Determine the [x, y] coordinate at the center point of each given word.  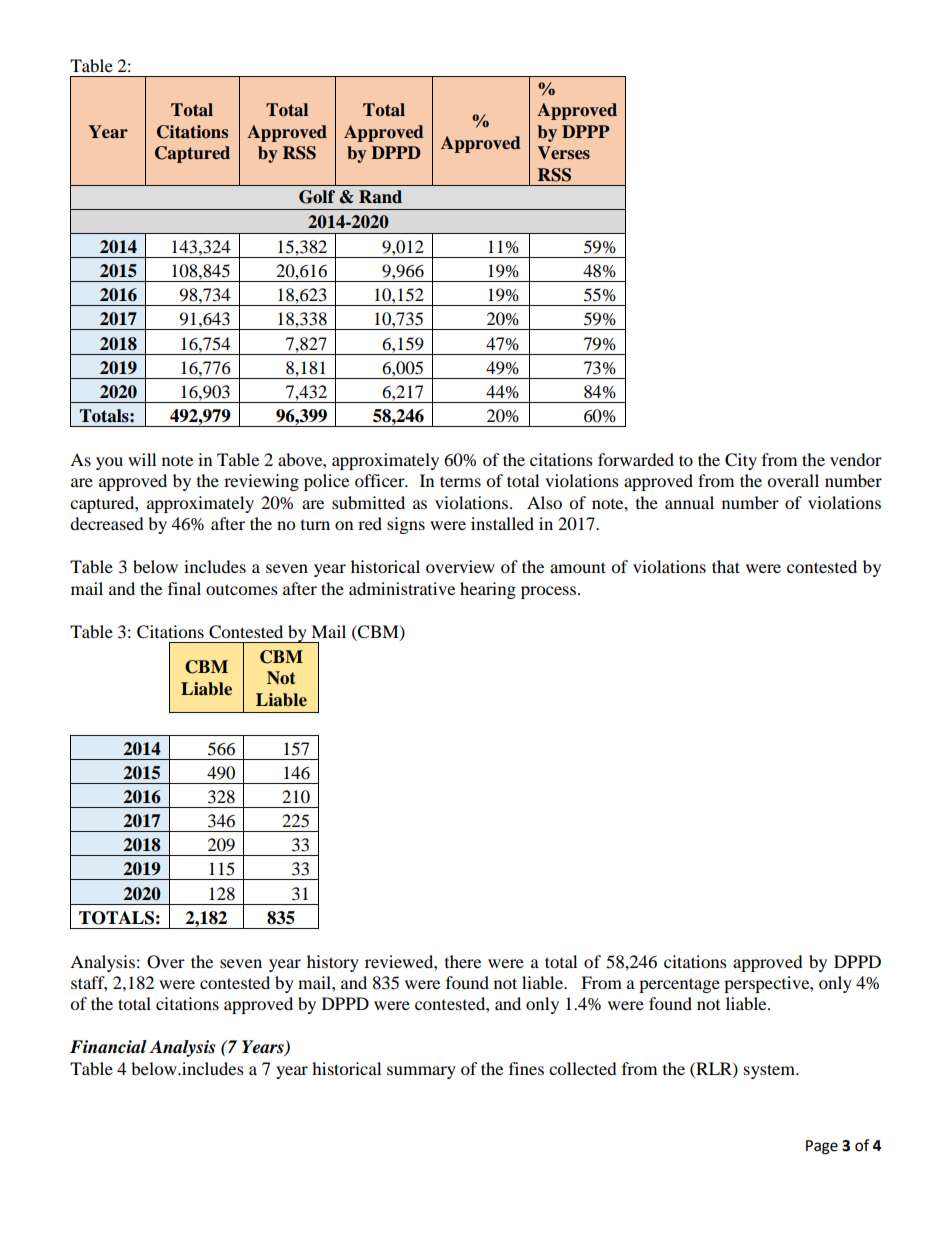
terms [460, 481]
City [741, 461]
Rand [380, 197]
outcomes [242, 589]
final [184, 588]
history [333, 963]
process [548, 592]
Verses [563, 153]
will [142, 459]
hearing [488, 590]
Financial [108, 1047]
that [726, 566]
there [463, 961]
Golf [317, 197]
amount [578, 567]
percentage [679, 985]
